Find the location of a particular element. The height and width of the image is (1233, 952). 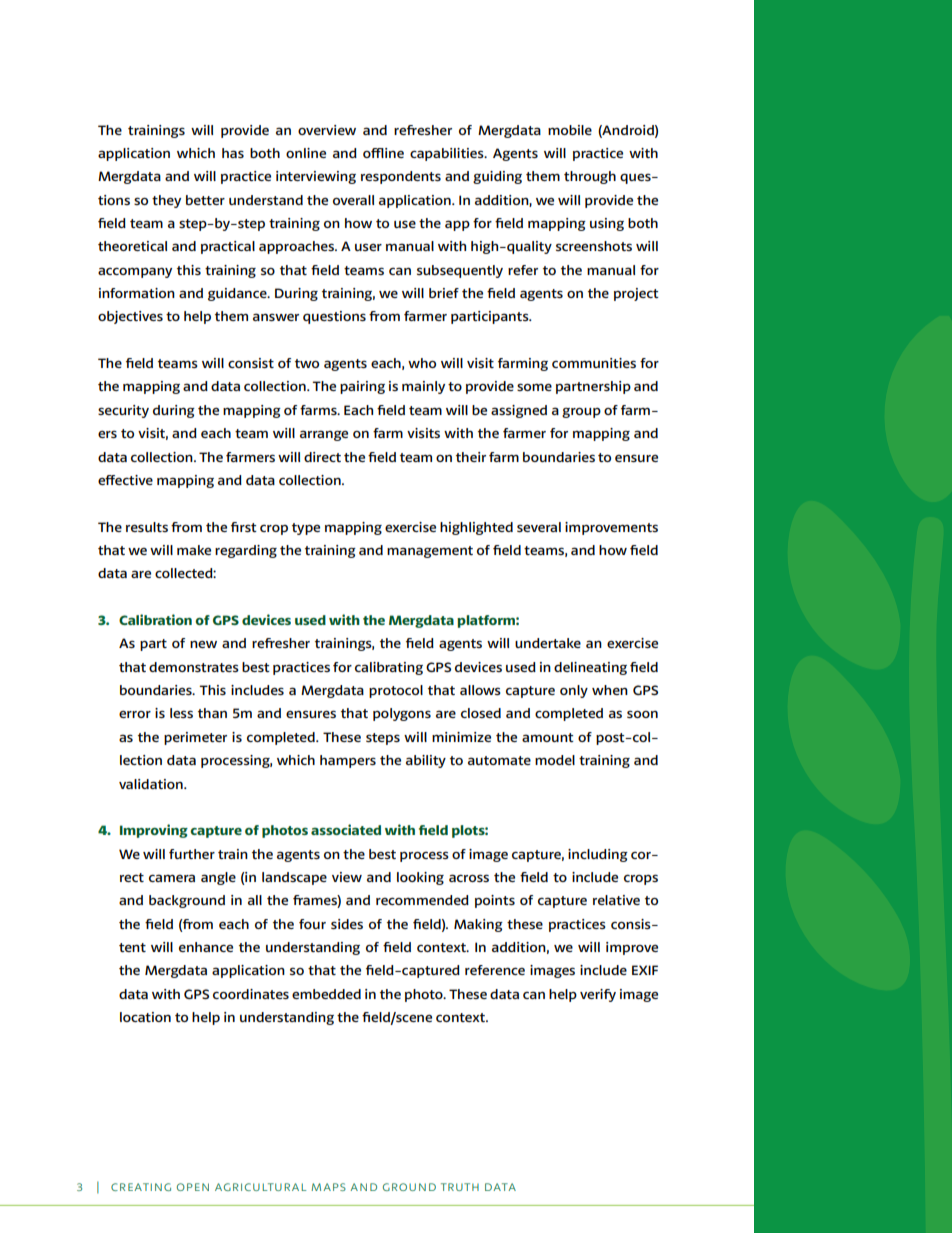

group is located at coordinates (581, 413).
